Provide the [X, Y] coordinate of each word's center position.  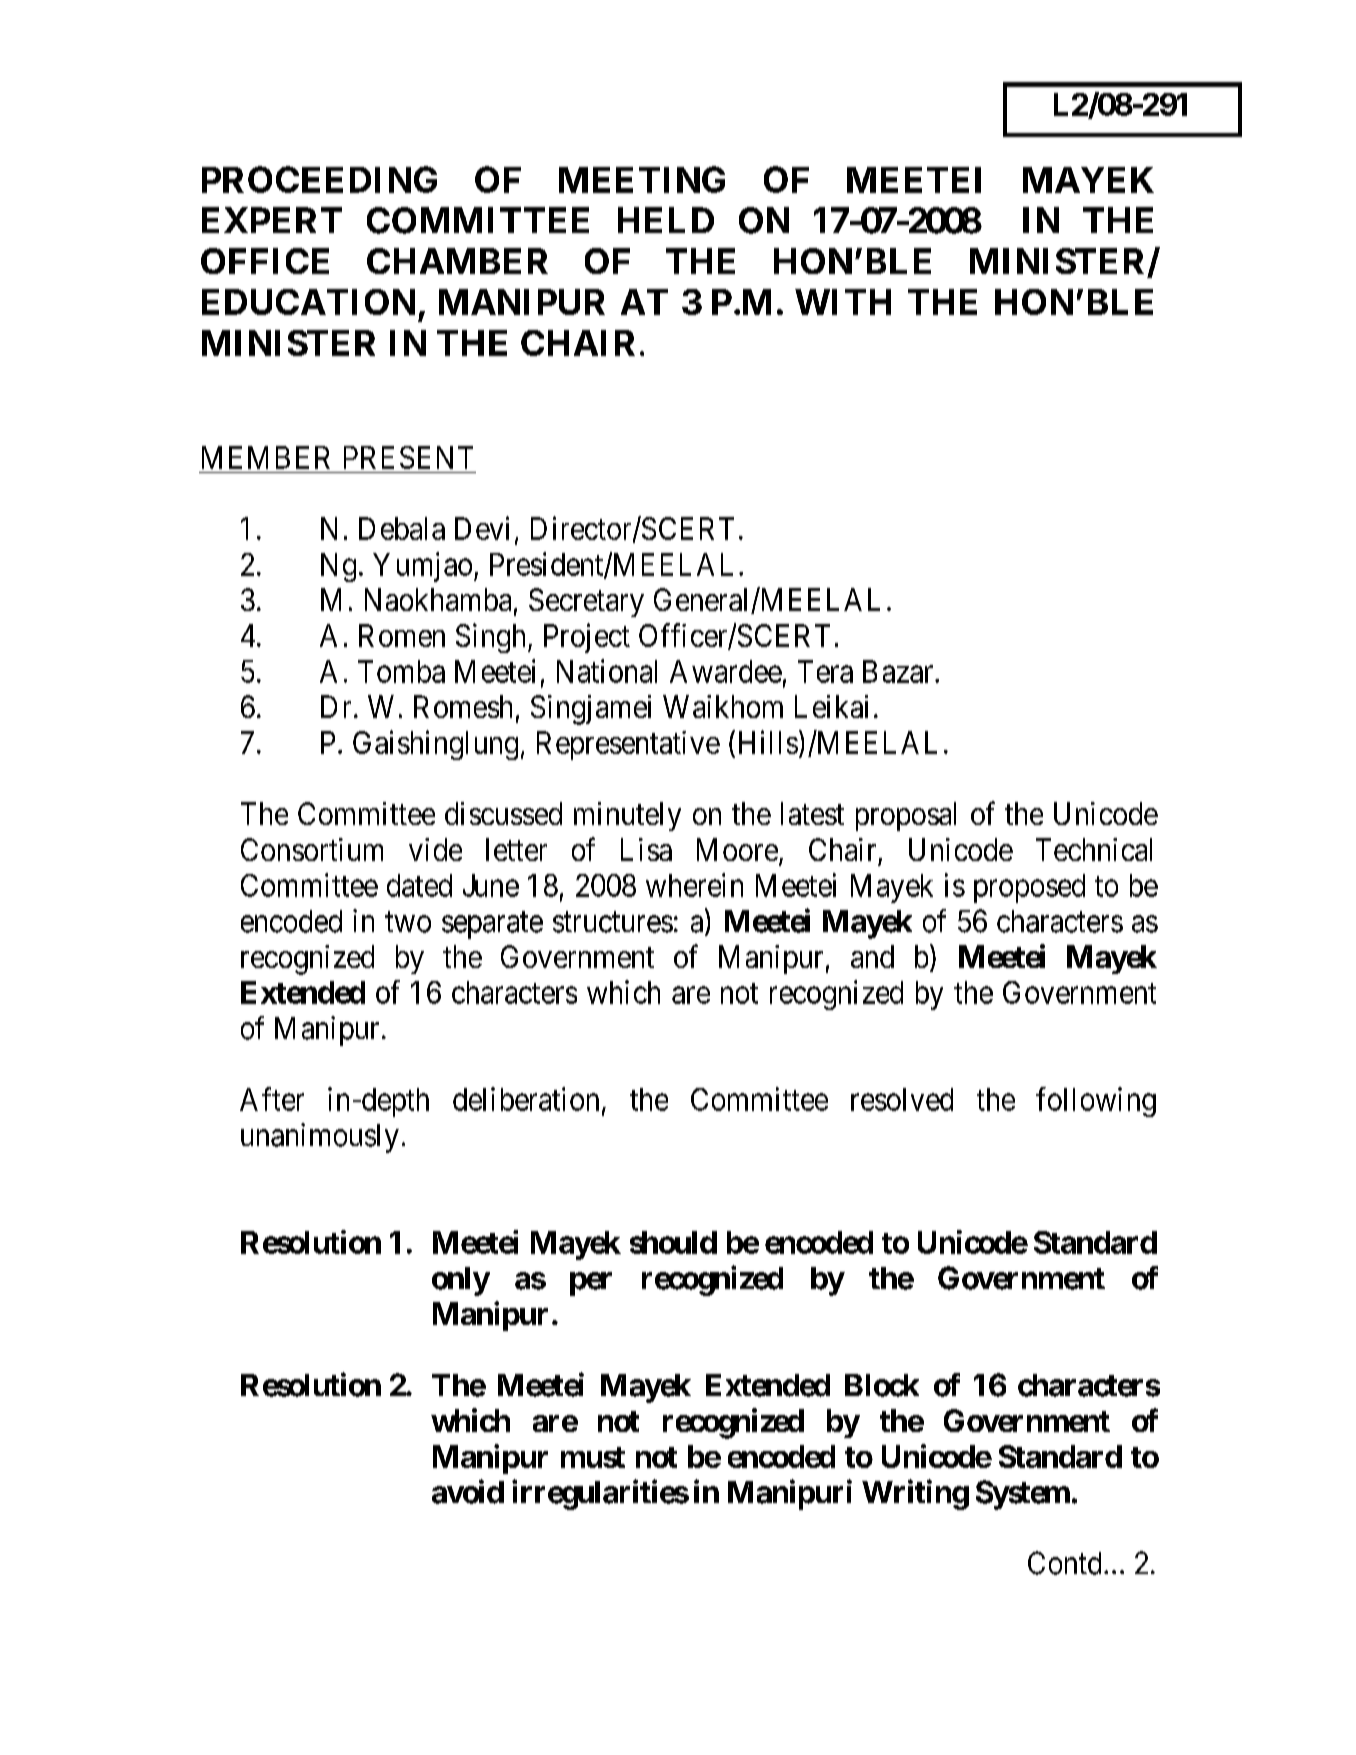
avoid [468, 1491]
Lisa [646, 849]
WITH [843, 302]
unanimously [320, 1138]
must [593, 1457]
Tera [825, 671]
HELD [666, 220]
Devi [482, 528]
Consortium [312, 849]
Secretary [586, 602]
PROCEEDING [319, 179]
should [673, 1242]
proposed [1029, 888]
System [1023, 1495]
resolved [902, 1099]
